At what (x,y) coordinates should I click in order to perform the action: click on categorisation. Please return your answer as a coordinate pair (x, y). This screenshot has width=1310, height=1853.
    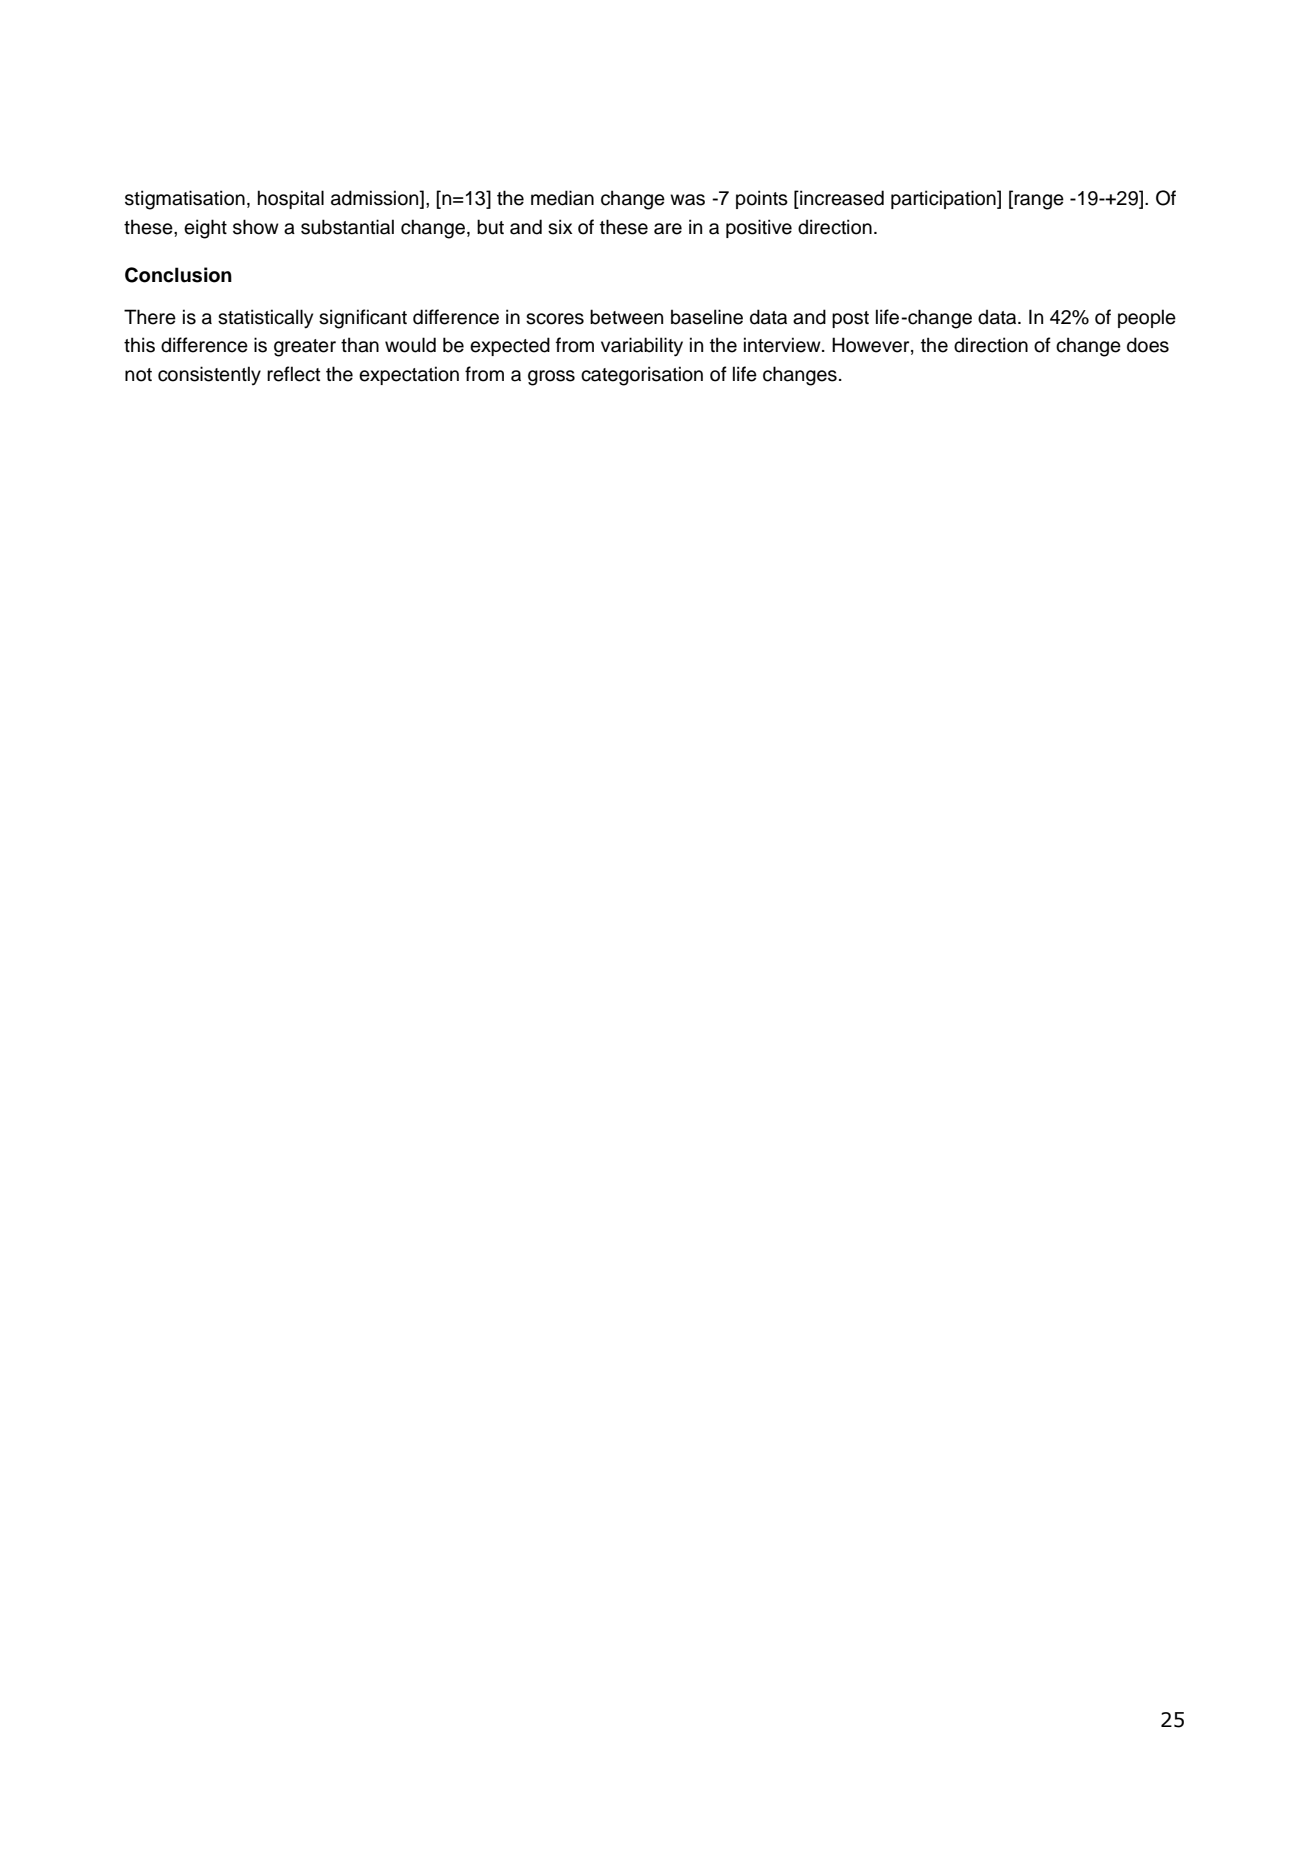
    Looking at the image, I should click on (642, 376).
